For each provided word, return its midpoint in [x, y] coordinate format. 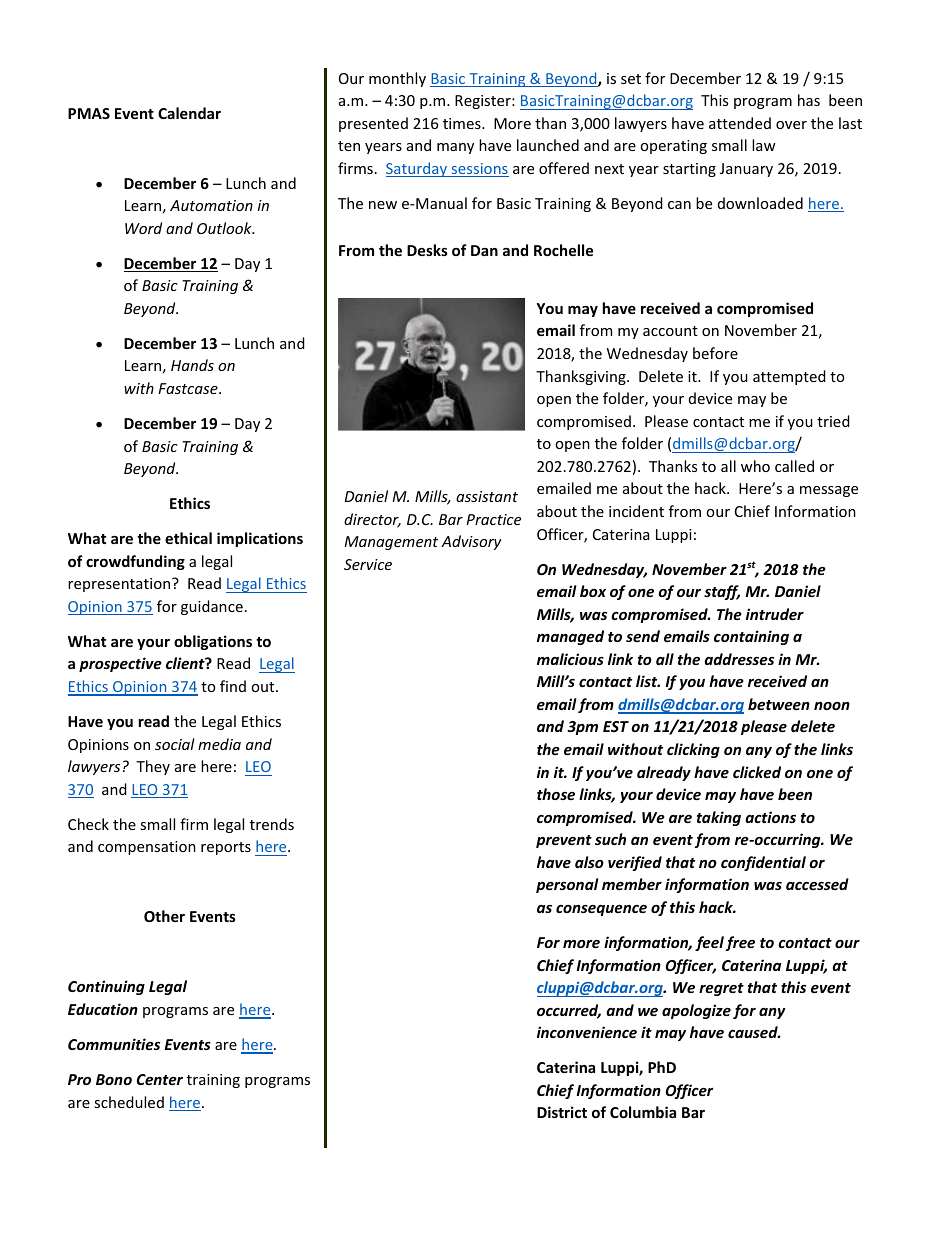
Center [160, 1079]
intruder [775, 614]
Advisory [471, 542]
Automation [211, 205]
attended [740, 123]
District [562, 1112]
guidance [212, 607]
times [463, 123]
